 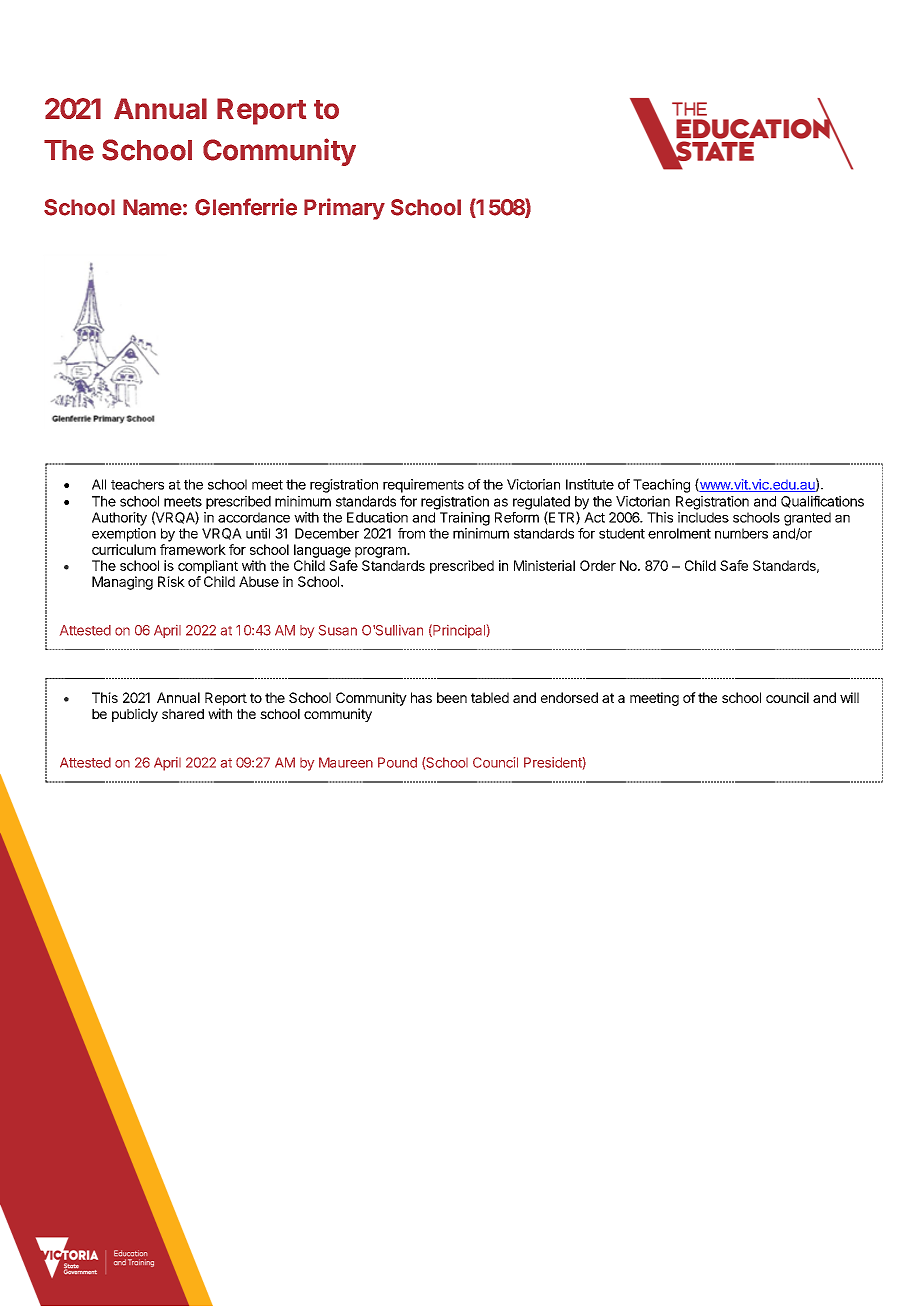 What do you see at coordinates (208, 567) in the screenshot?
I see `compliant` at bounding box center [208, 567].
